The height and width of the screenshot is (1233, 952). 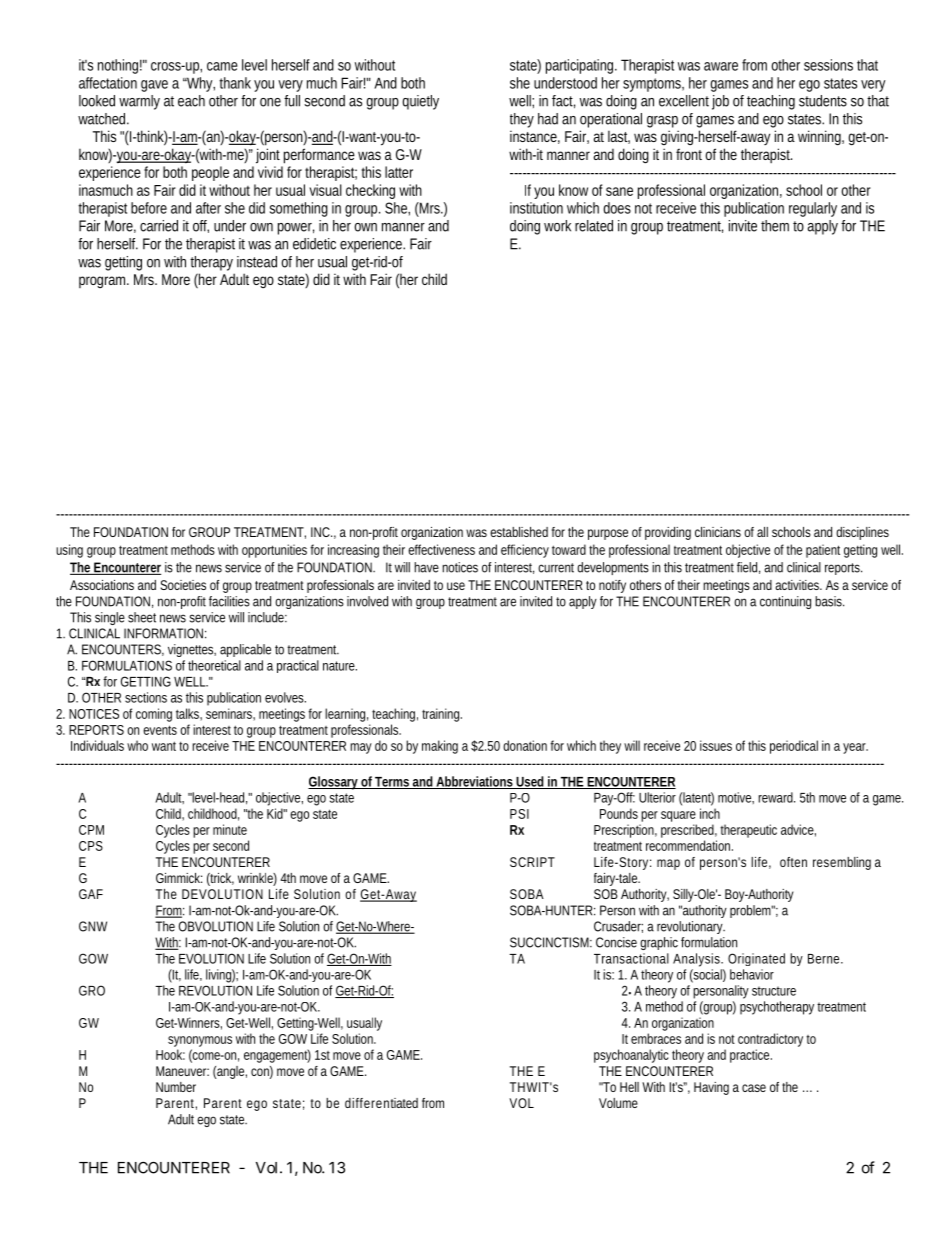 What do you see at coordinates (381, 1103) in the screenshot?
I see `differentiated` at bounding box center [381, 1103].
